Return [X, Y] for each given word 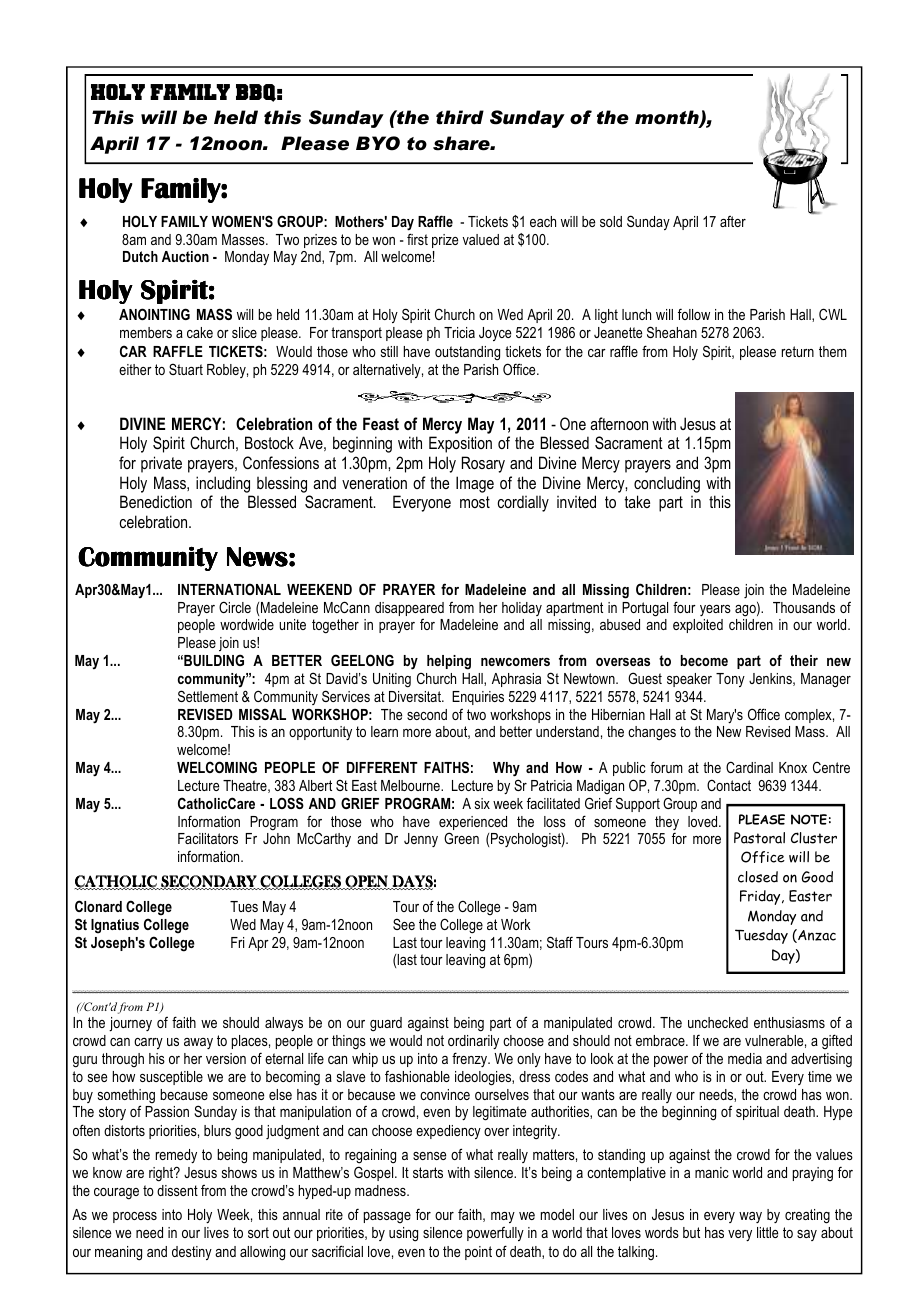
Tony [730, 680]
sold [611, 221]
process [135, 1217]
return [798, 351]
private [161, 464]
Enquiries [478, 698]
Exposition [460, 444]
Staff [560, 942]
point [478, 1253]
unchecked [718, 1022]
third [460, 117]
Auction [185, 256]
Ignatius [115, 926]
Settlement [208, 696]
